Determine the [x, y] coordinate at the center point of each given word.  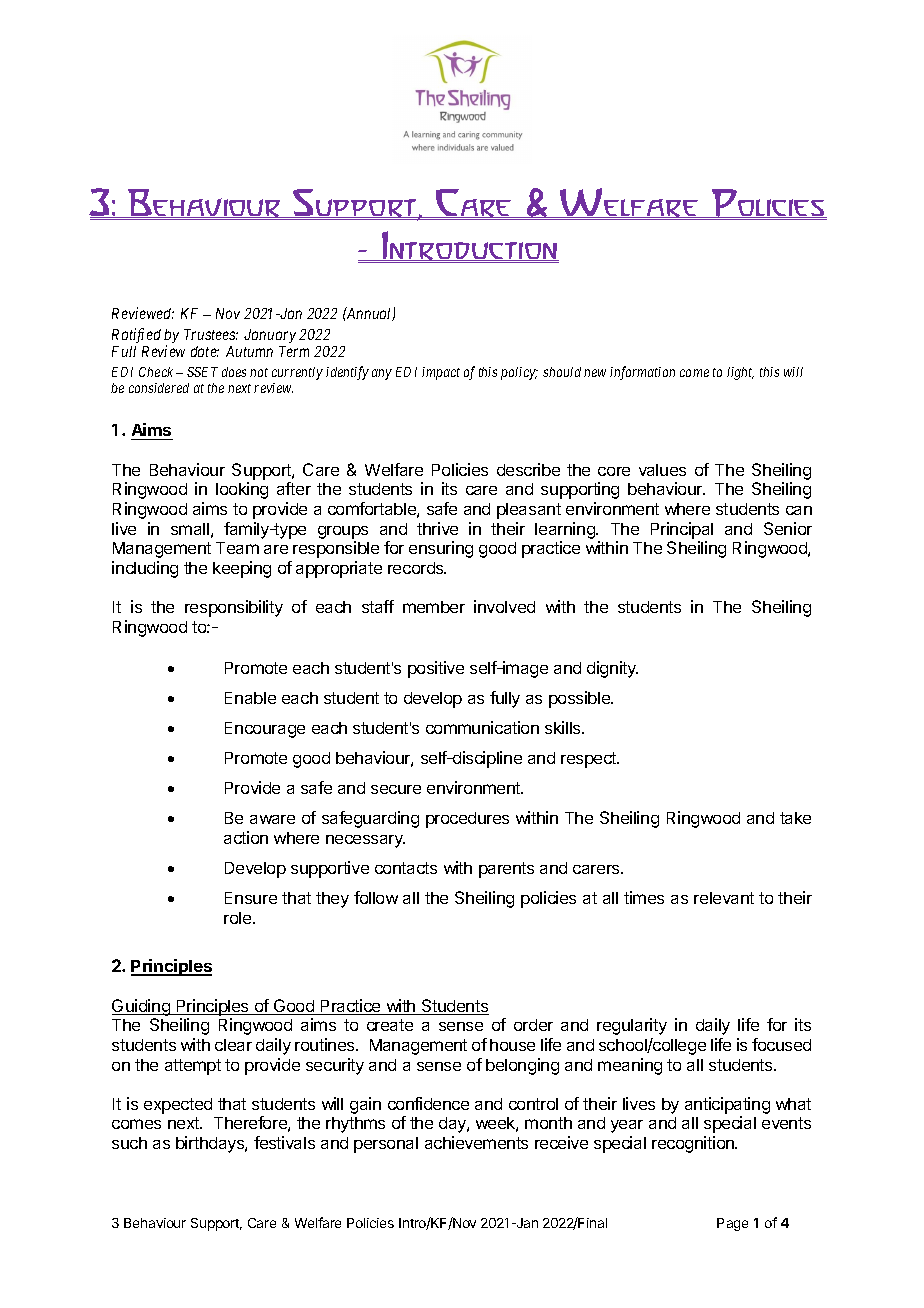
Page [732, 1224]
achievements [476, 1142]
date [205, 351]
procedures [467, 820]
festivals [284, 1142]
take [795, 818]
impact [441, 373]
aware [272, 819]
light [740, 373]
